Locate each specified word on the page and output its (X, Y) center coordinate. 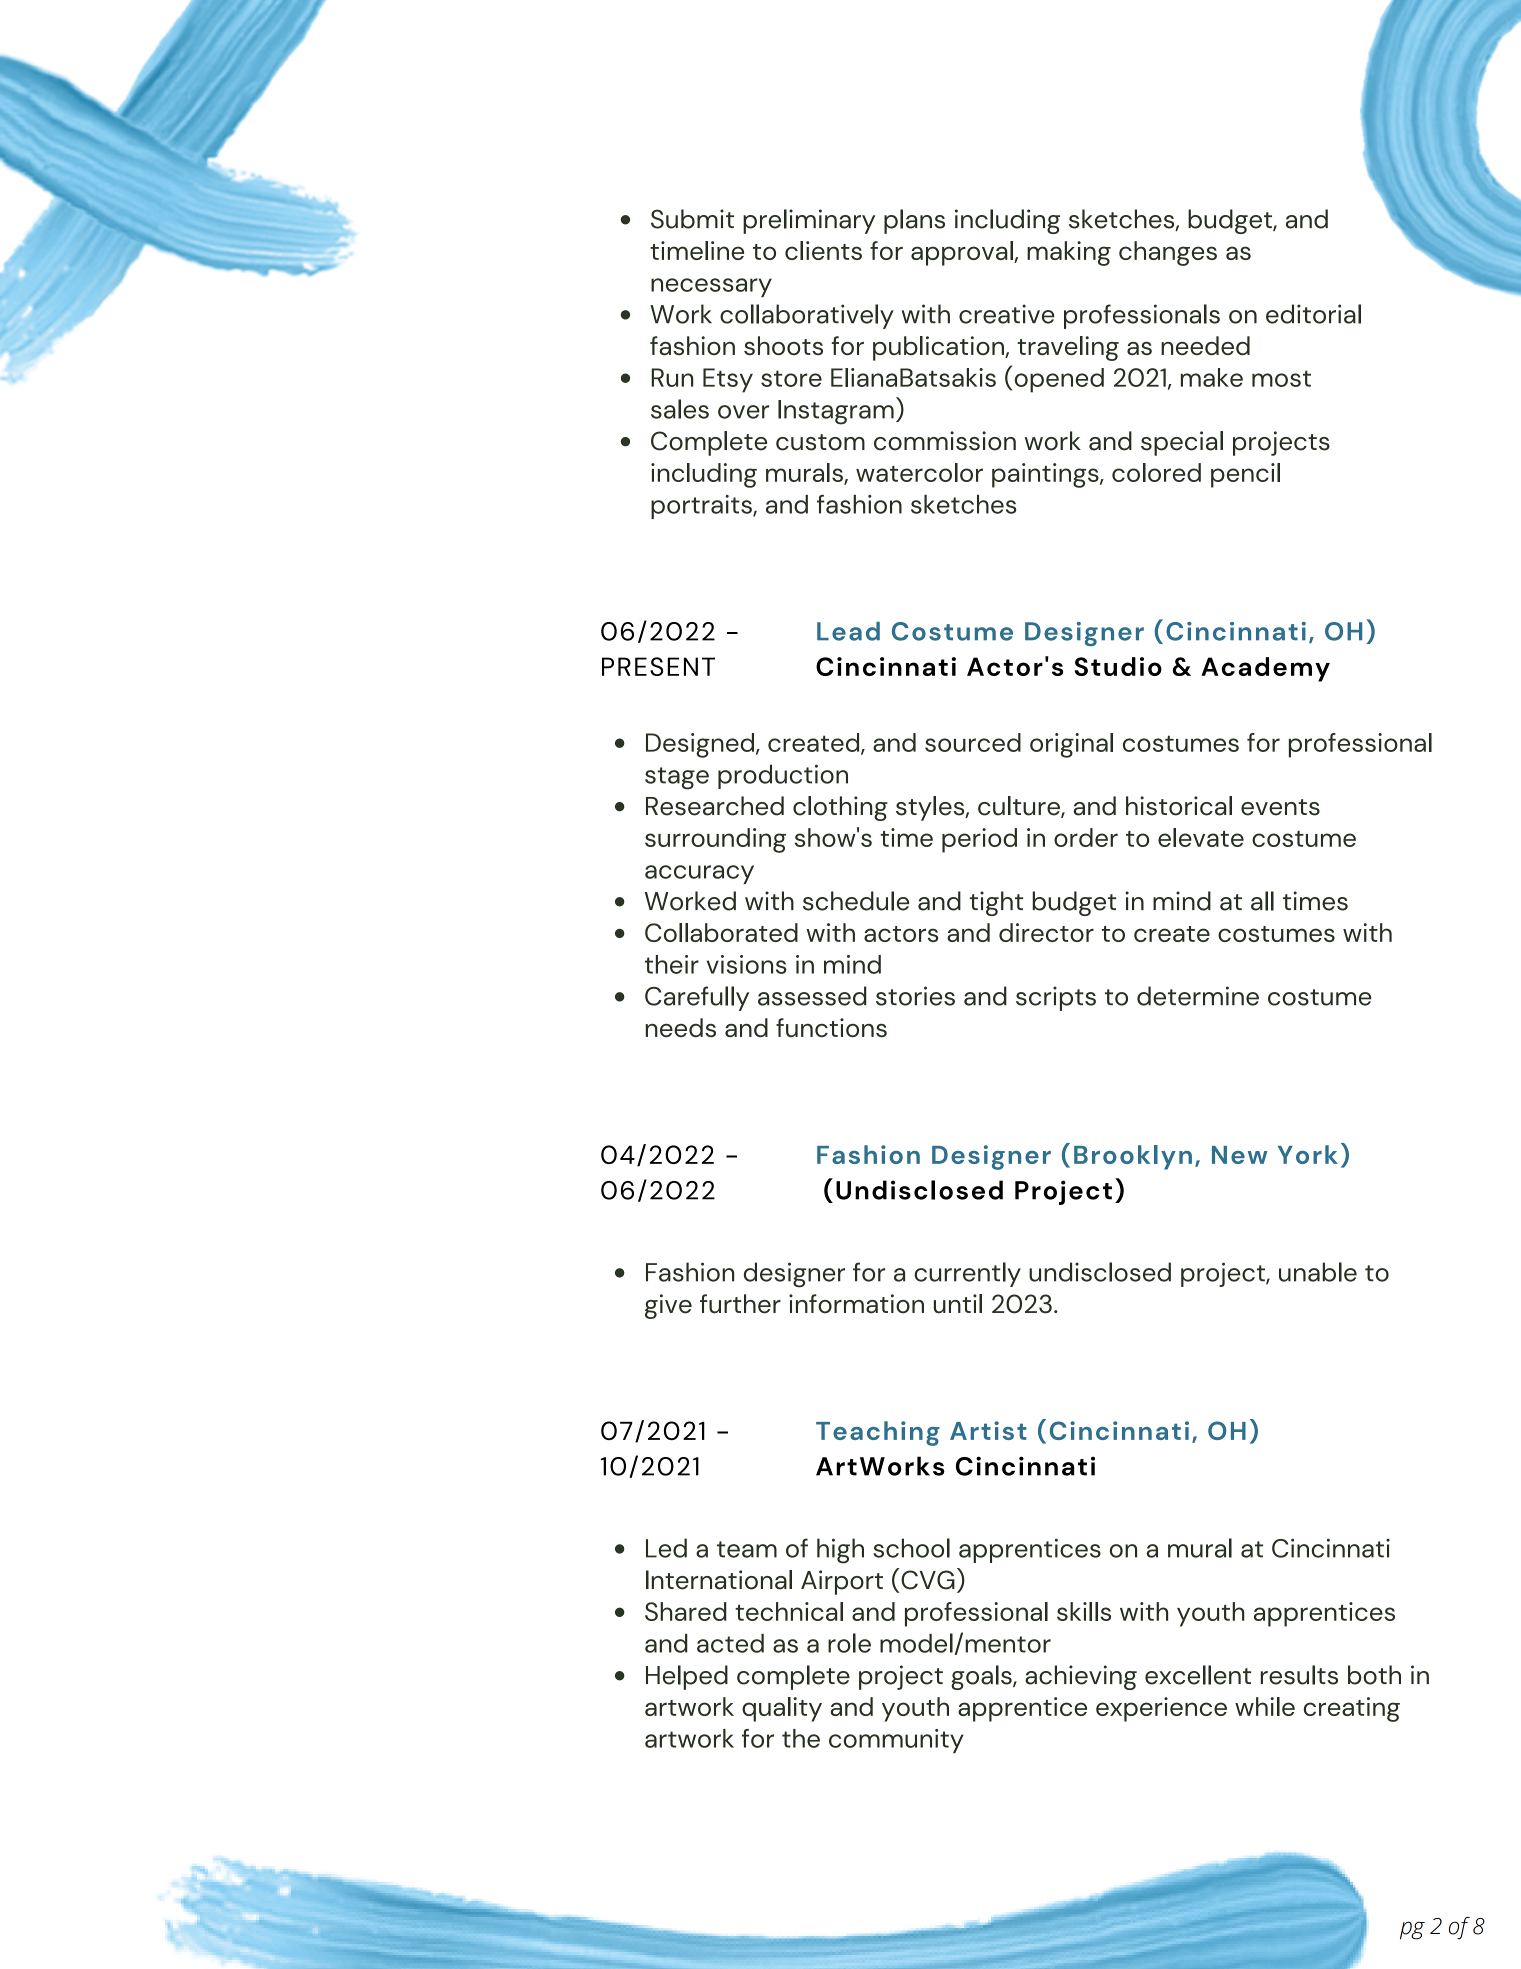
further (740, 1304)
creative (1007, 314)
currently (967, 1274)
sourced (973, 742)
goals (982, 1677)
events (1280, 807)
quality (782, 1709)
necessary (711, 287)
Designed (700, 745)
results (1299, 1675)
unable (1318, 1272)
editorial (1313, 314)
